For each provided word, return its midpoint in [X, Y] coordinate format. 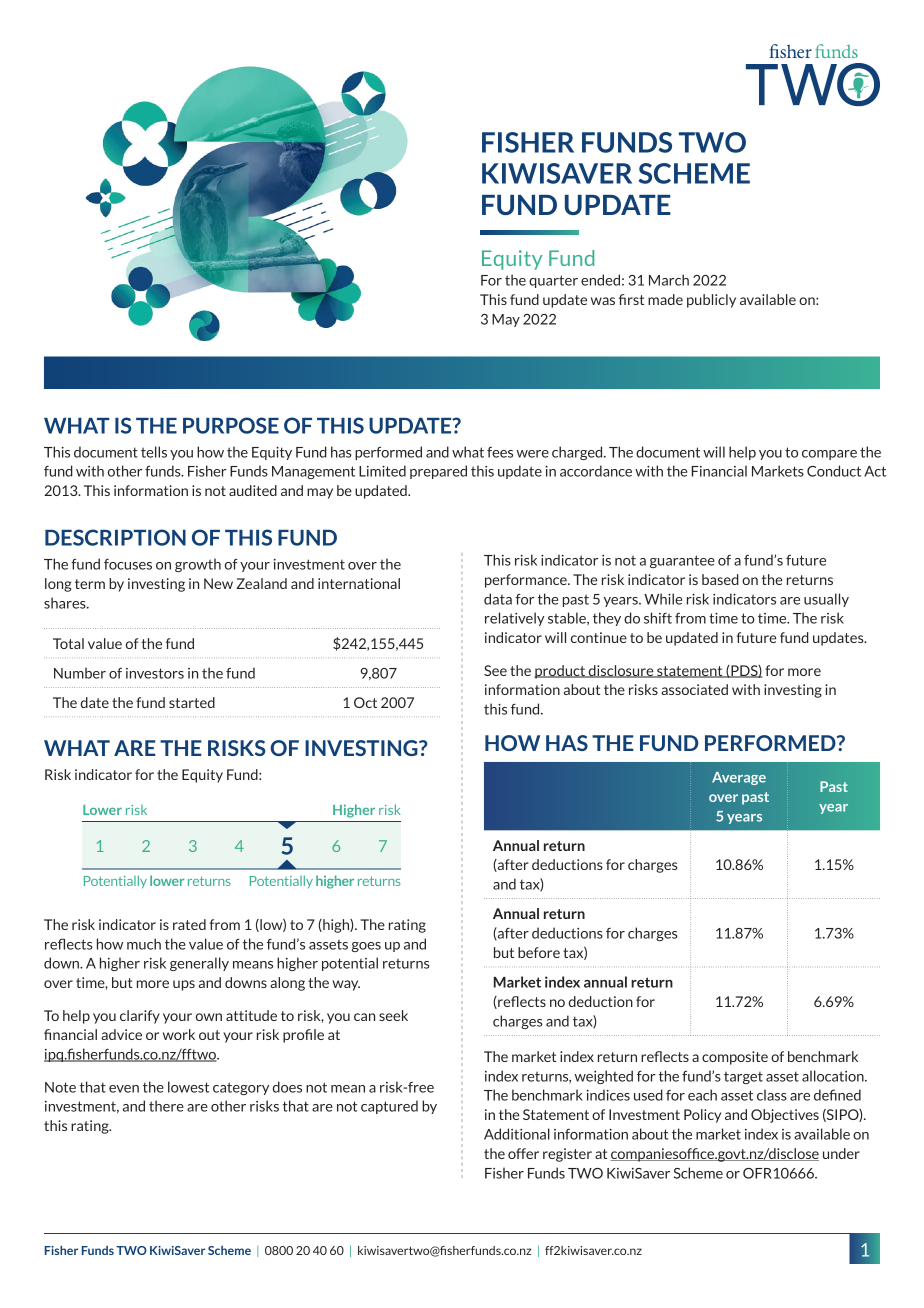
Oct [365, 702]
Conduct [834, 471]
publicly [711, 301]
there [166, 1106]
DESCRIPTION [115, 537]
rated [189, 924]
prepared [438, 472]
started [192, 702]
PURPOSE [231, 425]
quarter [553, 281]
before [539, 952]
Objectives [785, 1116]
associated [694, 689]
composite [735, 1058]
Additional [517, 1134]
